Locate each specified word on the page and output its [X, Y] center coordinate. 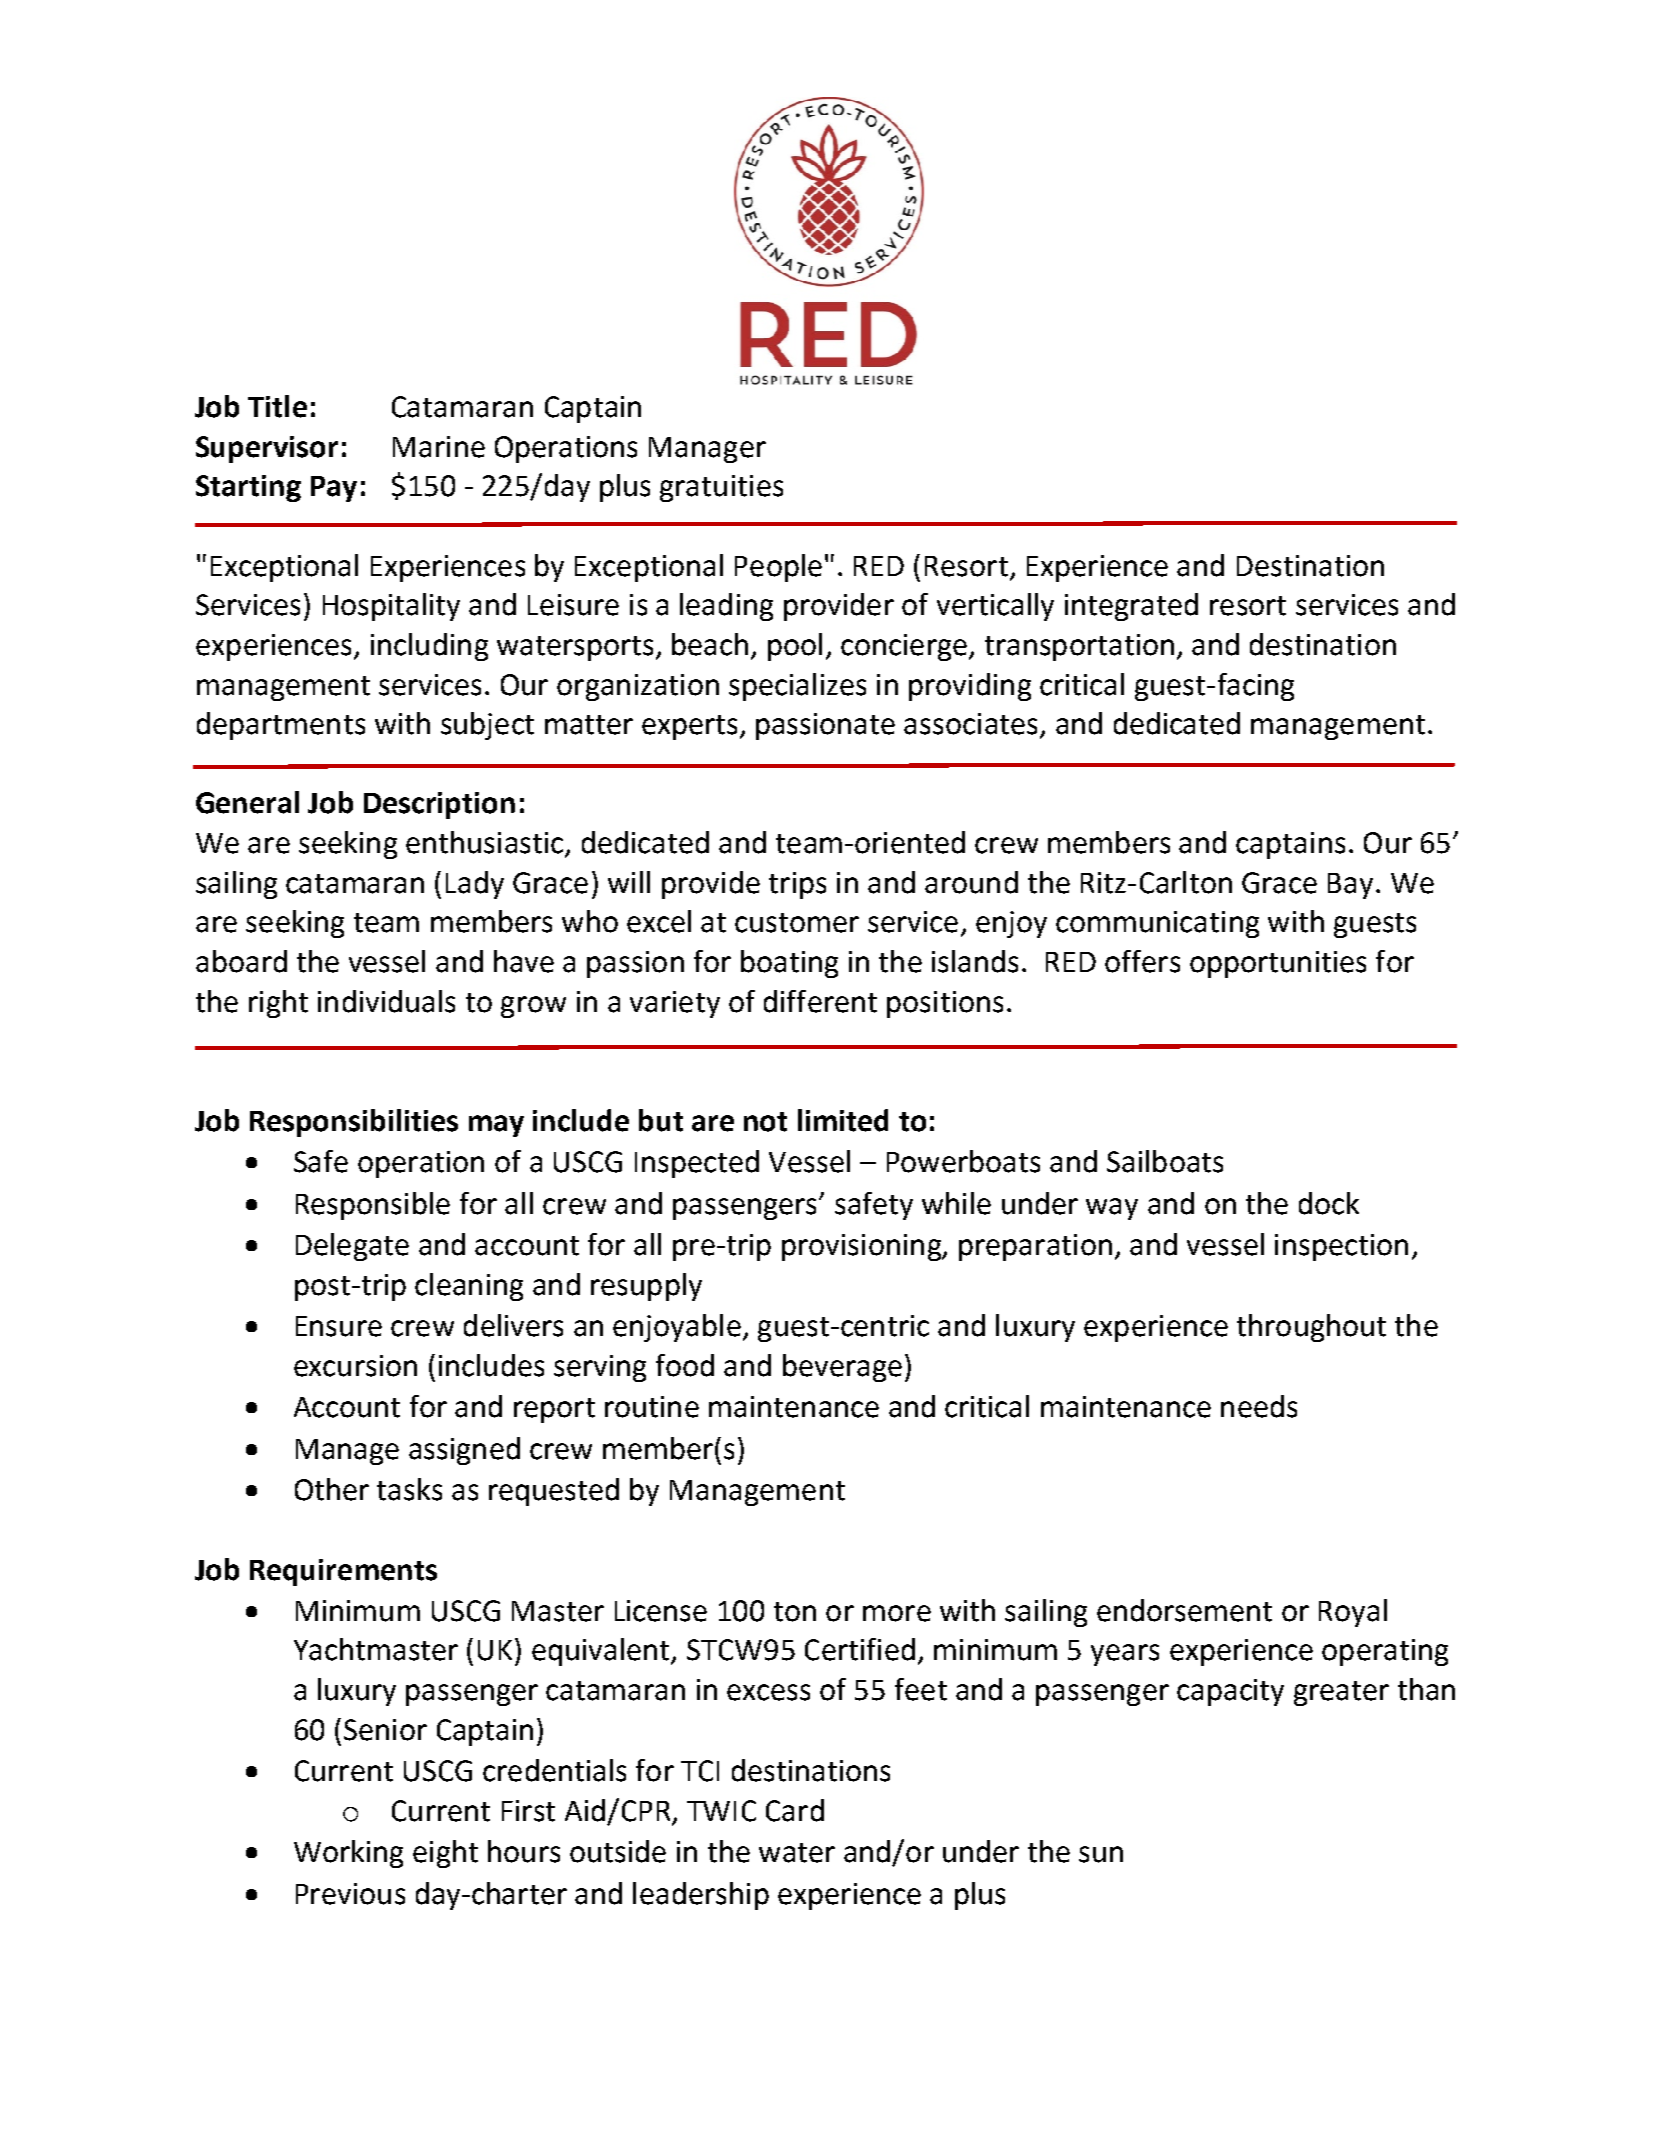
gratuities [721, 488]
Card [795, 1810]
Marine [439, 447]
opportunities [1278, 964]
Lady [475, 885]
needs [1259, 1406]
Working [348, 1854]
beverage [842, 1368]
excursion [355, 1366]
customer [797, 923]
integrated [1131, 607]
